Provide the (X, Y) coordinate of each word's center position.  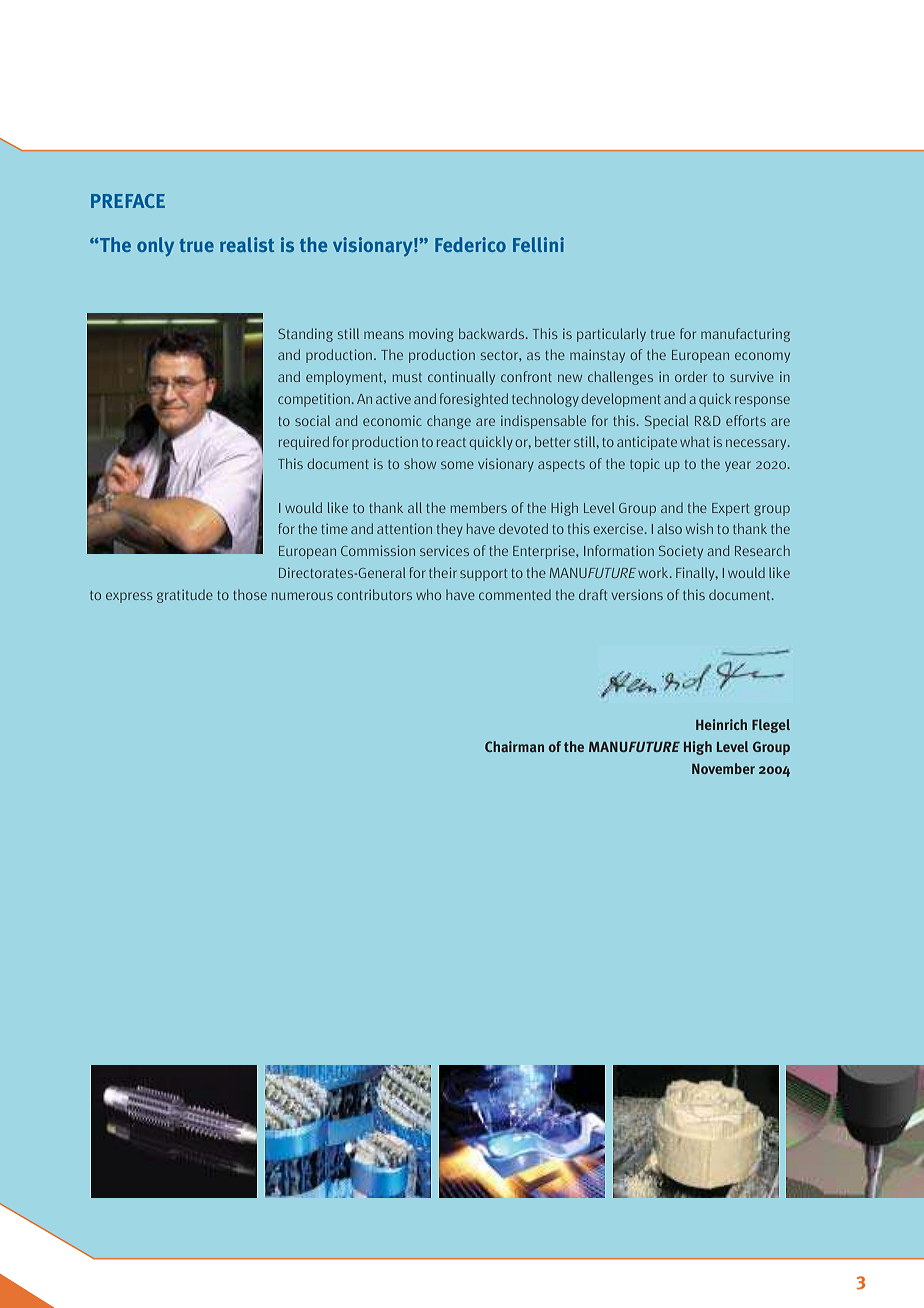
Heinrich (721, 724)
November (723, 768)
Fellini (538, 244)
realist (247, 244)
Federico (470, 244)
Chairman (514, 746)
